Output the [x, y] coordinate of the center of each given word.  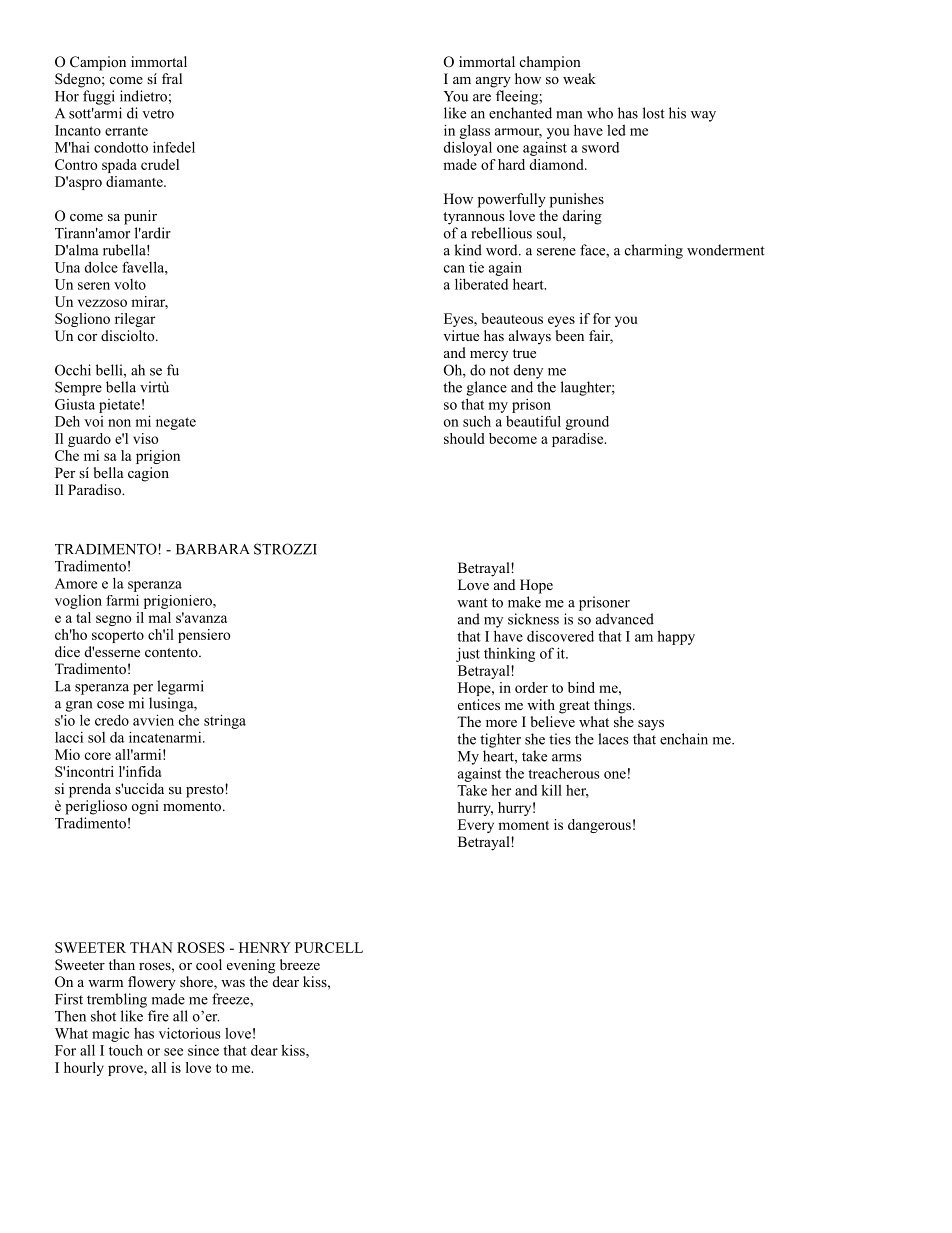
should [464, 438]
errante [126, 131]
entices [479, 704]
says [651, 725]
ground [587, 423]
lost [654, 113]
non [119, 423]
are [482, 98]
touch [126, 1050]
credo [112, 720]
